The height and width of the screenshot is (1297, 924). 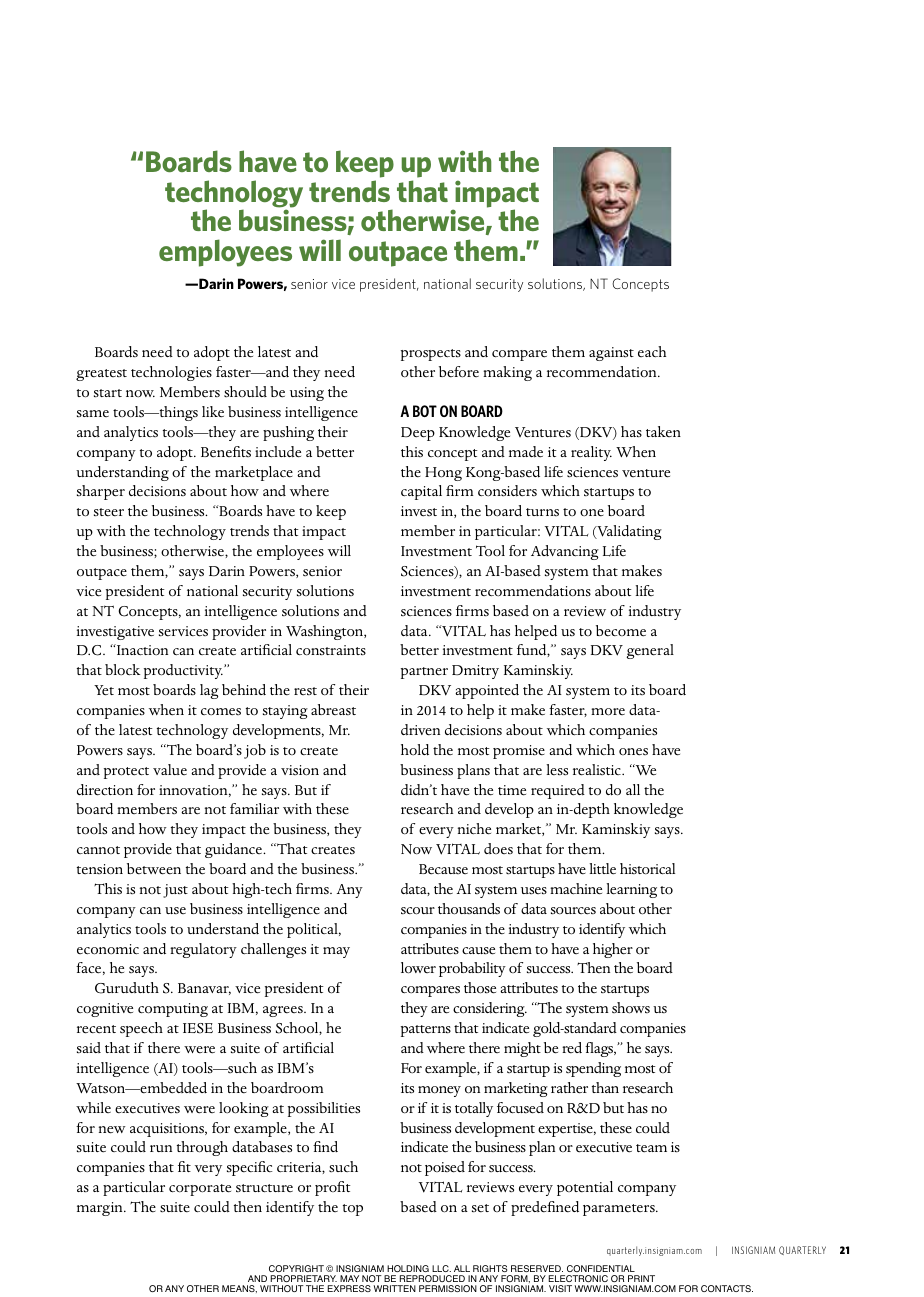 What do you see at coordinates (353, 1210) in the screenshot?
I see `top` at bounding box center [353, 1210].
